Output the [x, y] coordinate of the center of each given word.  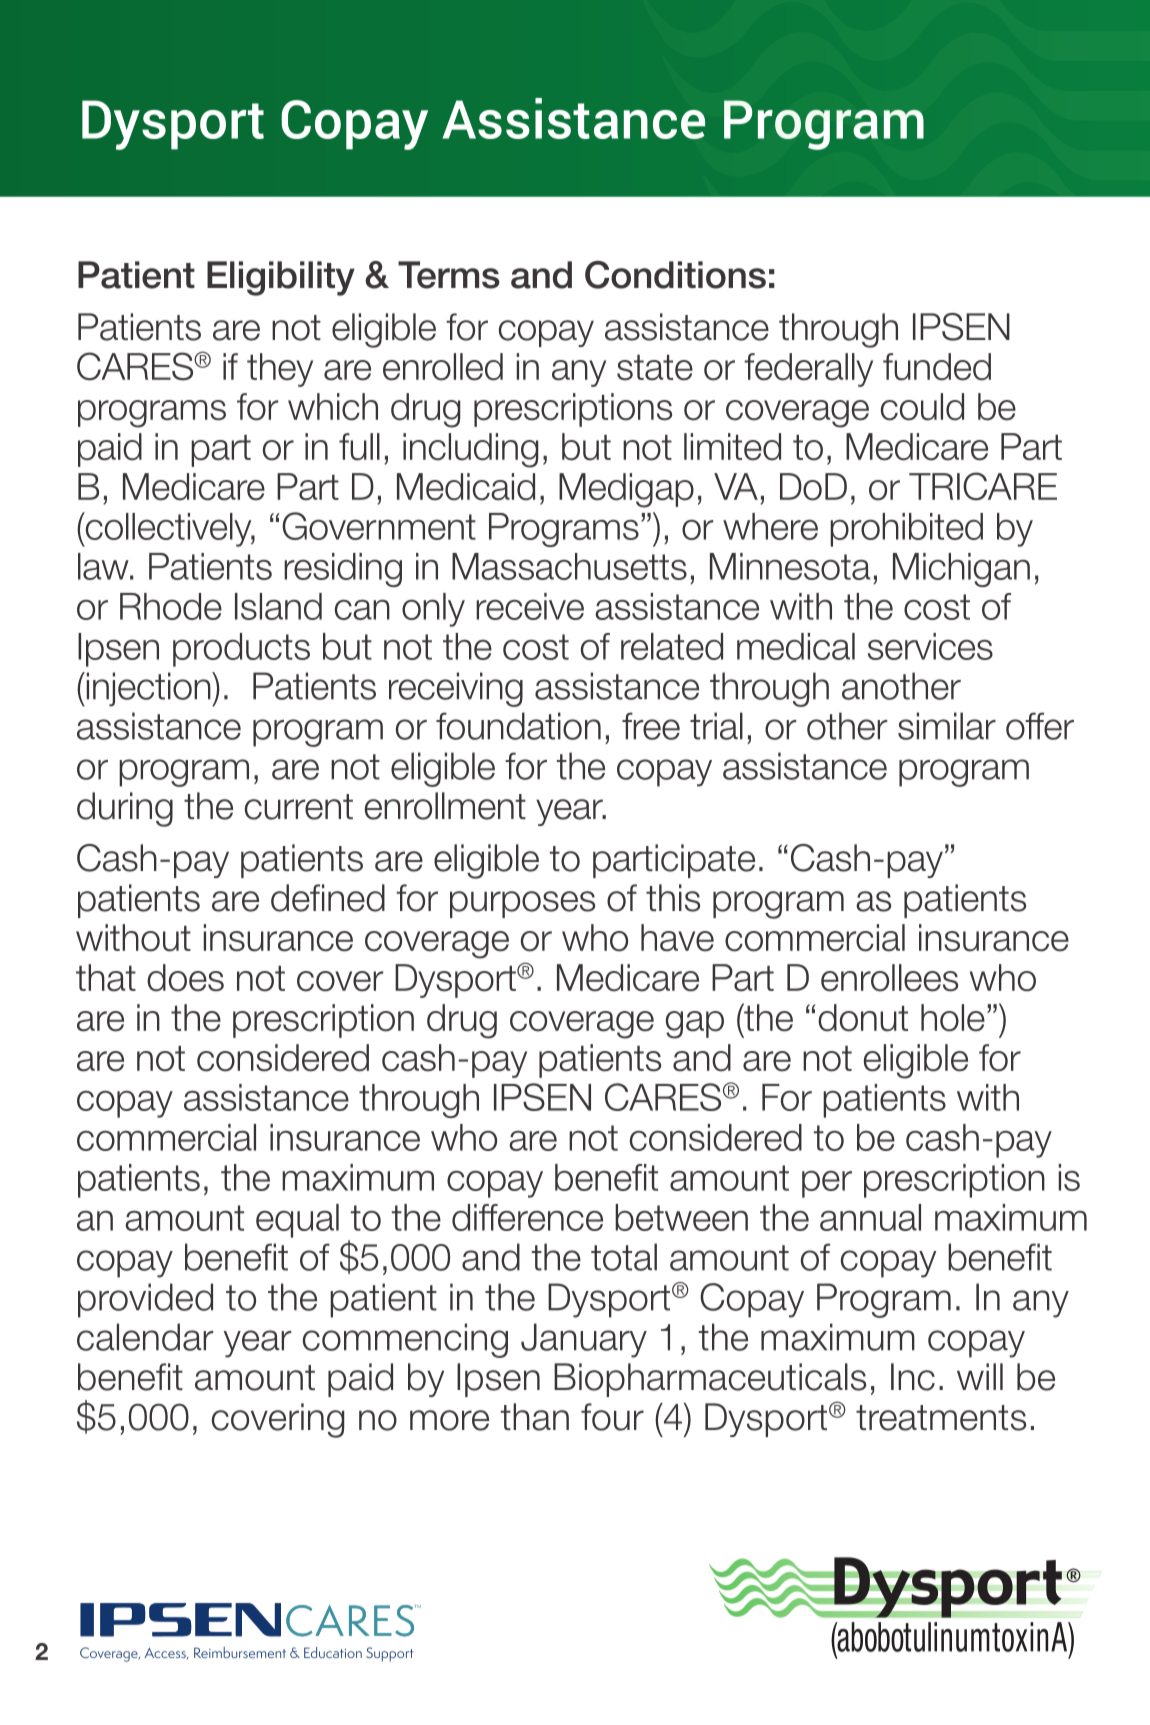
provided [145, 1300]
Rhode [171, 606]
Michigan [961, 570]
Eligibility [281, 278]
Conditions [675, 275]
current [299, 807]
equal [297, 1221]
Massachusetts [569, 566]
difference [527, 1217]
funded [937, 367]
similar [947, 726]
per [827, 1184]
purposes [522, 904]
